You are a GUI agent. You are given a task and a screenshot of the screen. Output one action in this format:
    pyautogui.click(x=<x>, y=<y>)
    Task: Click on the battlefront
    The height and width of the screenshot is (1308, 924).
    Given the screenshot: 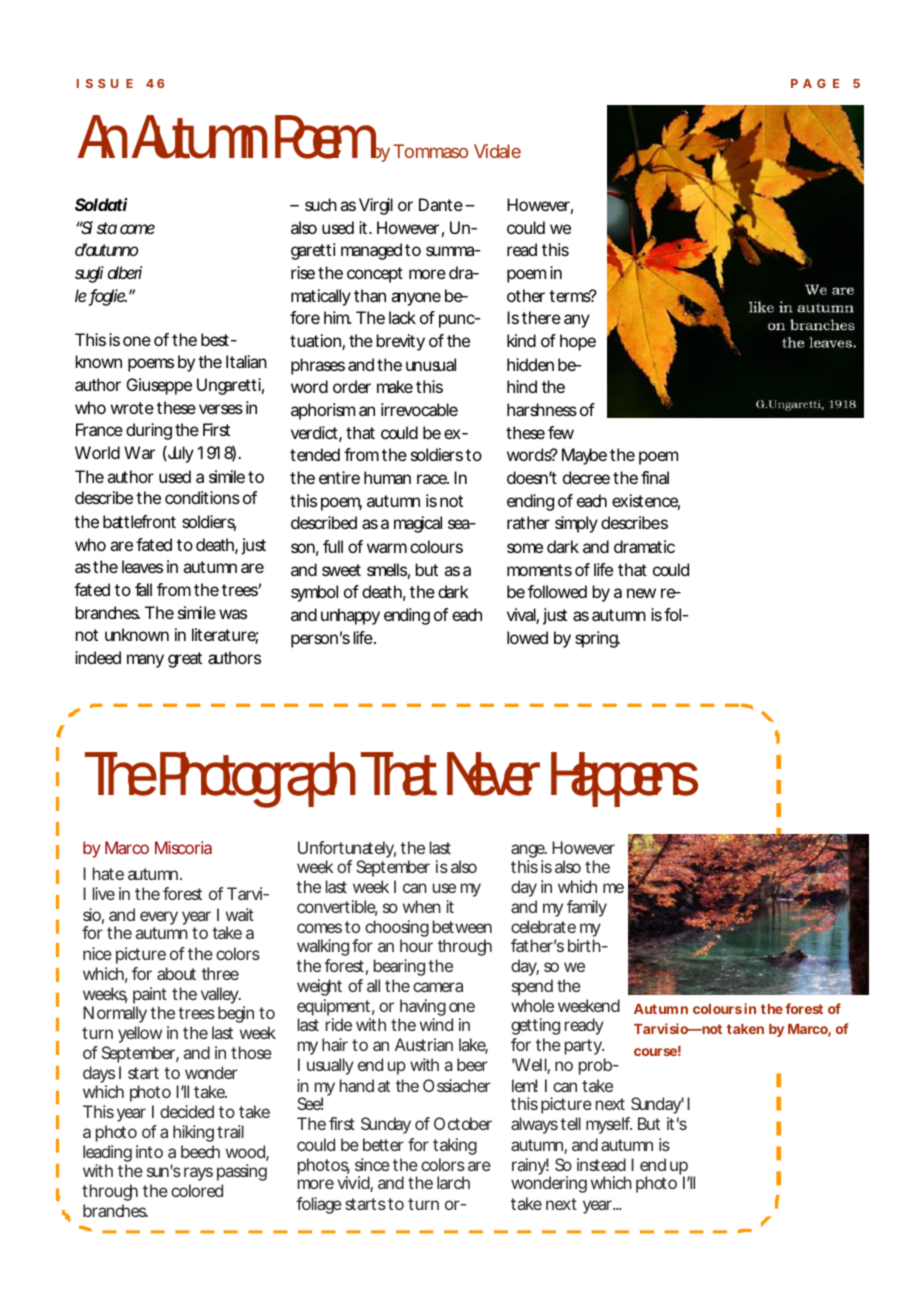 What is the action you would take?
    pyautogui.click(x=139, y=521)
